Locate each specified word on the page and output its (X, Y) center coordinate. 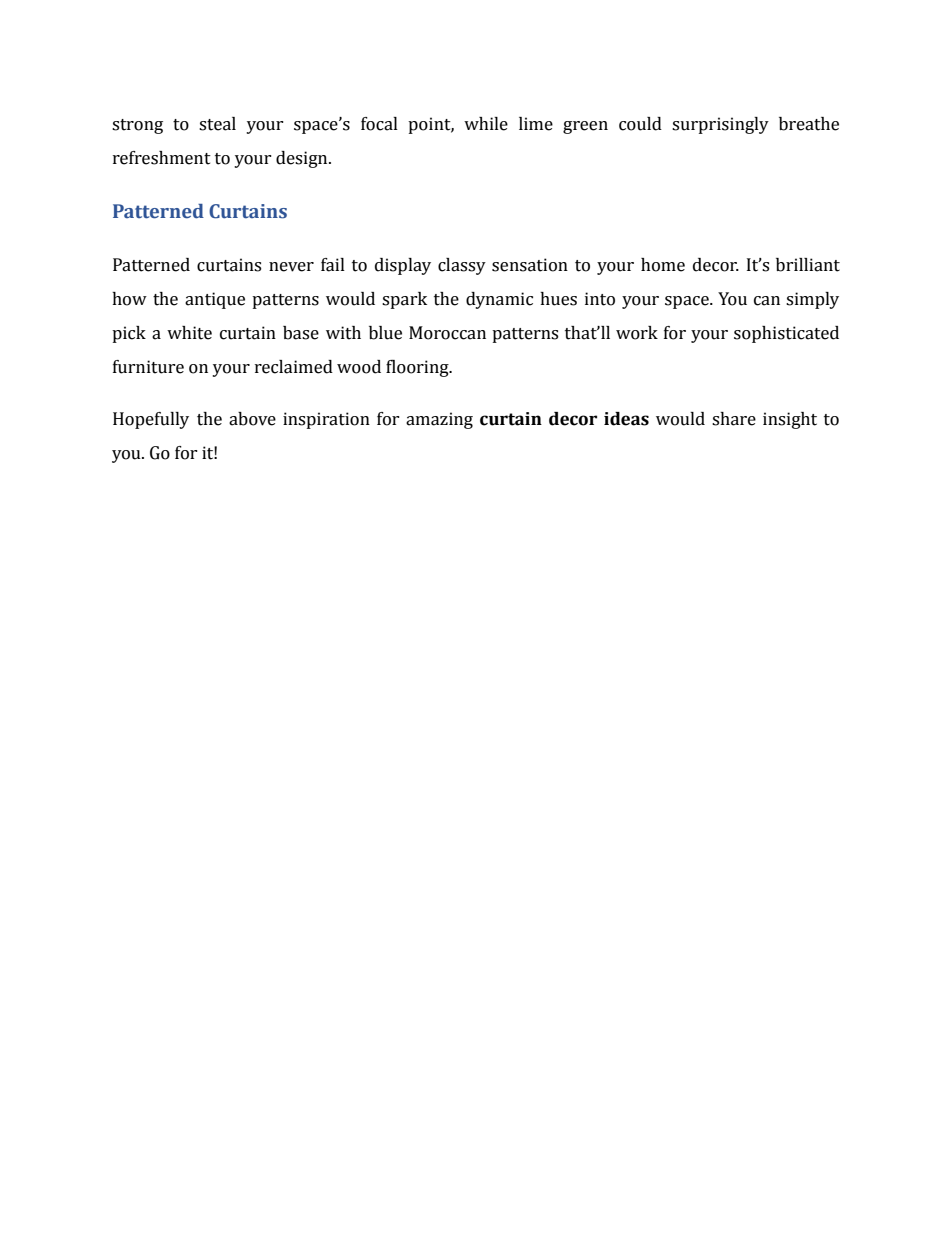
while (486, 124)
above (252, 419)
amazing (439, 420)
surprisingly (720, 125)
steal (217, 124)
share (734, 419)
